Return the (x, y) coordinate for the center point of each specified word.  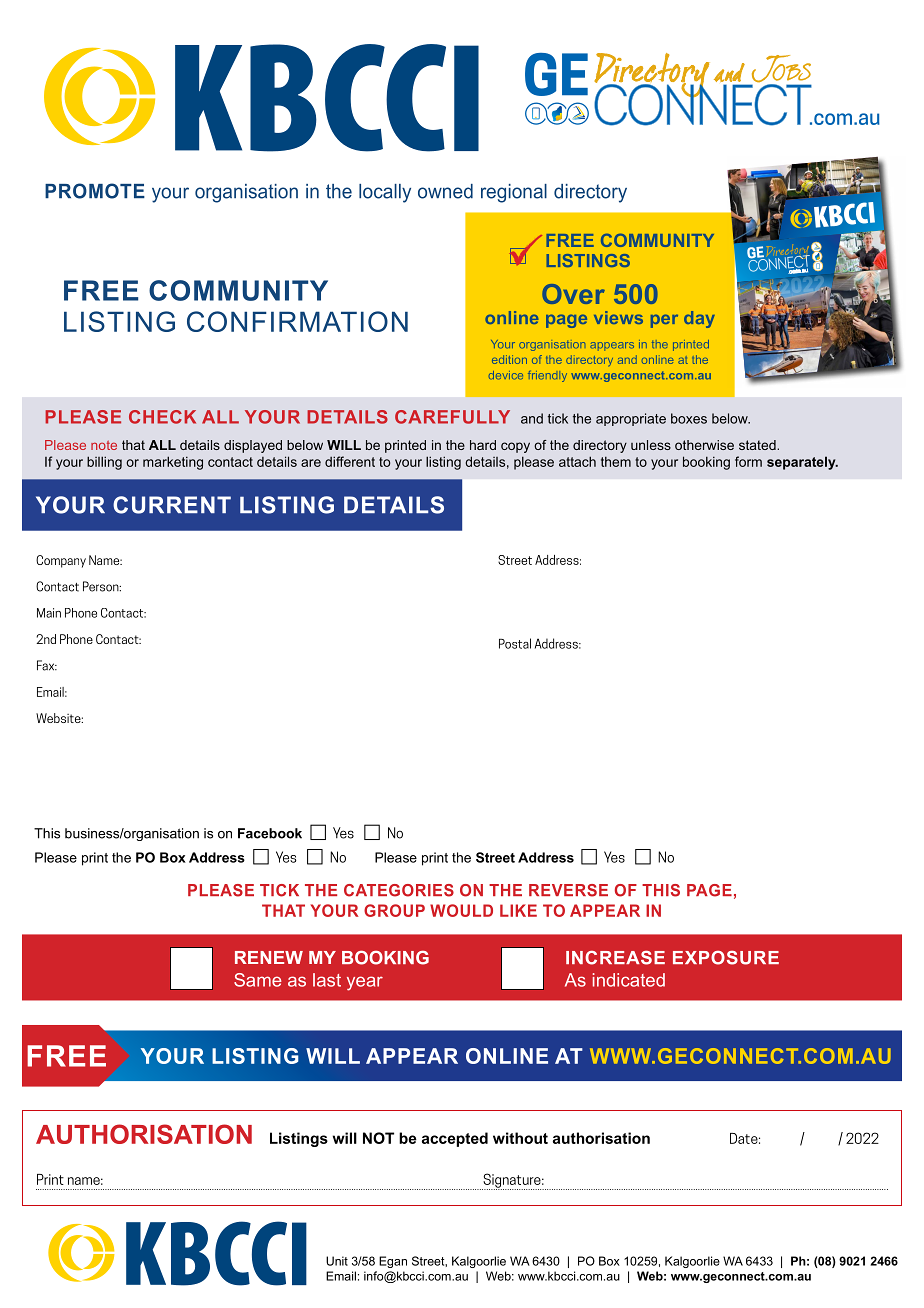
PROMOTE (95, 191)
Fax (47, 665)
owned (445, 191)
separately (802, 463)
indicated (629, 980)
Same (258, 980)
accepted (455, 1139)
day (699, 319)
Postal (515, 643)
